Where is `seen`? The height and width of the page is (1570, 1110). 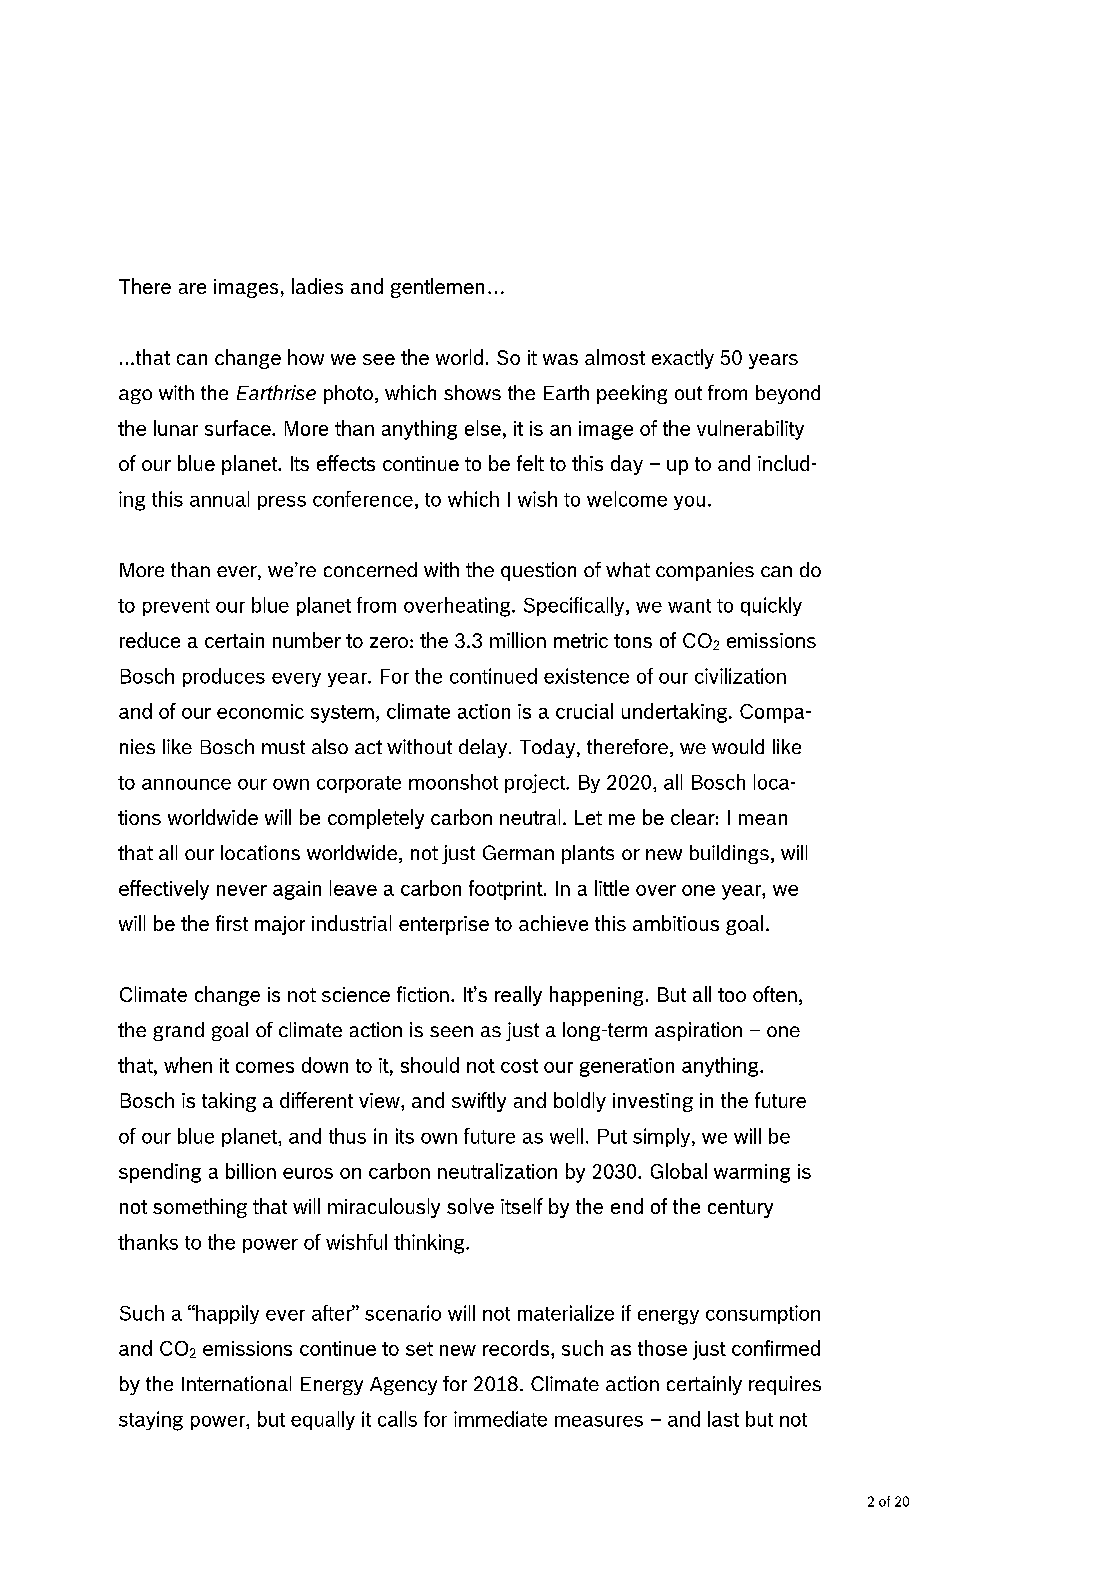 seen is located at coordinates (451, 1031).
